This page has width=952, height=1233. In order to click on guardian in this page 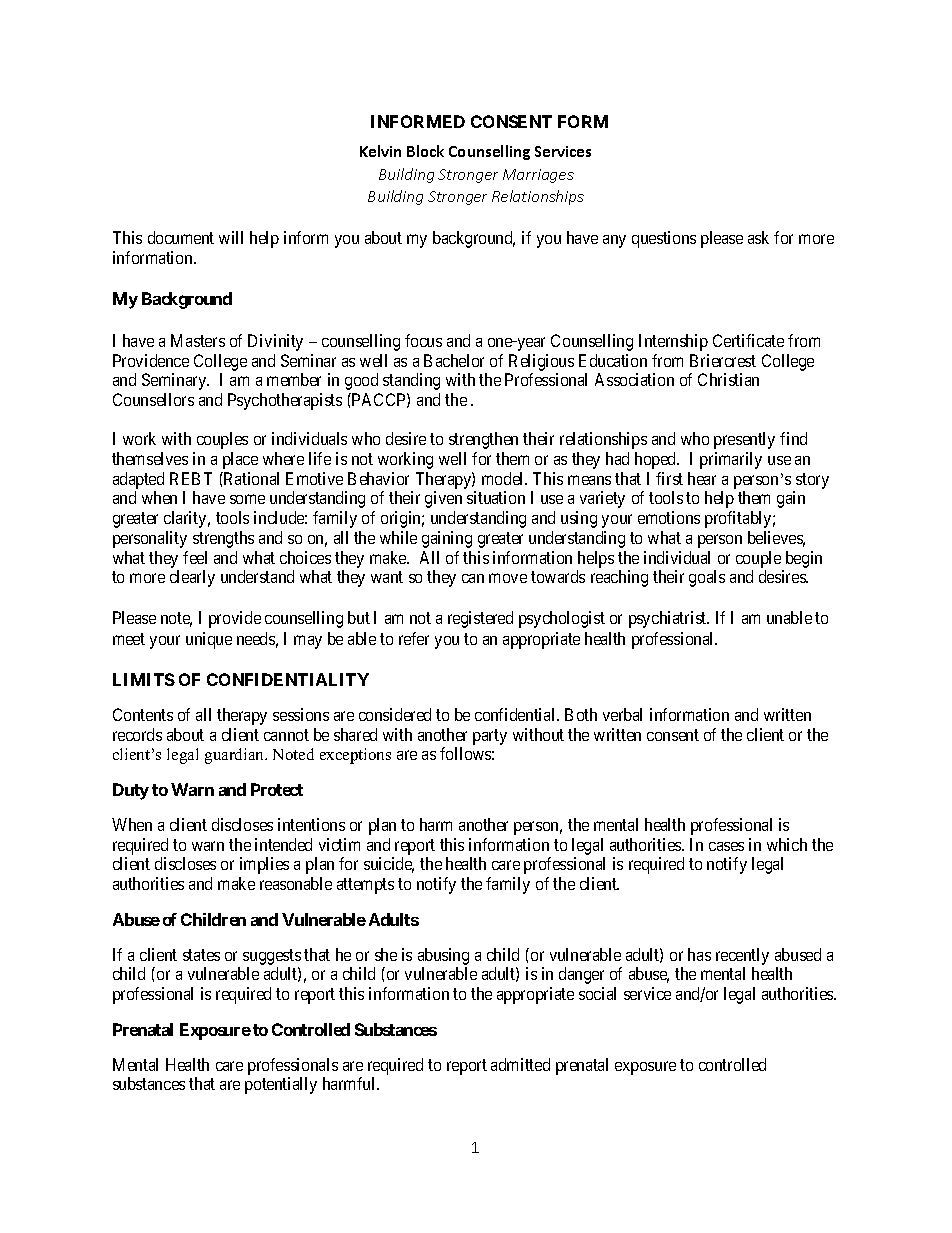, I will do `click(236, 756)`.
